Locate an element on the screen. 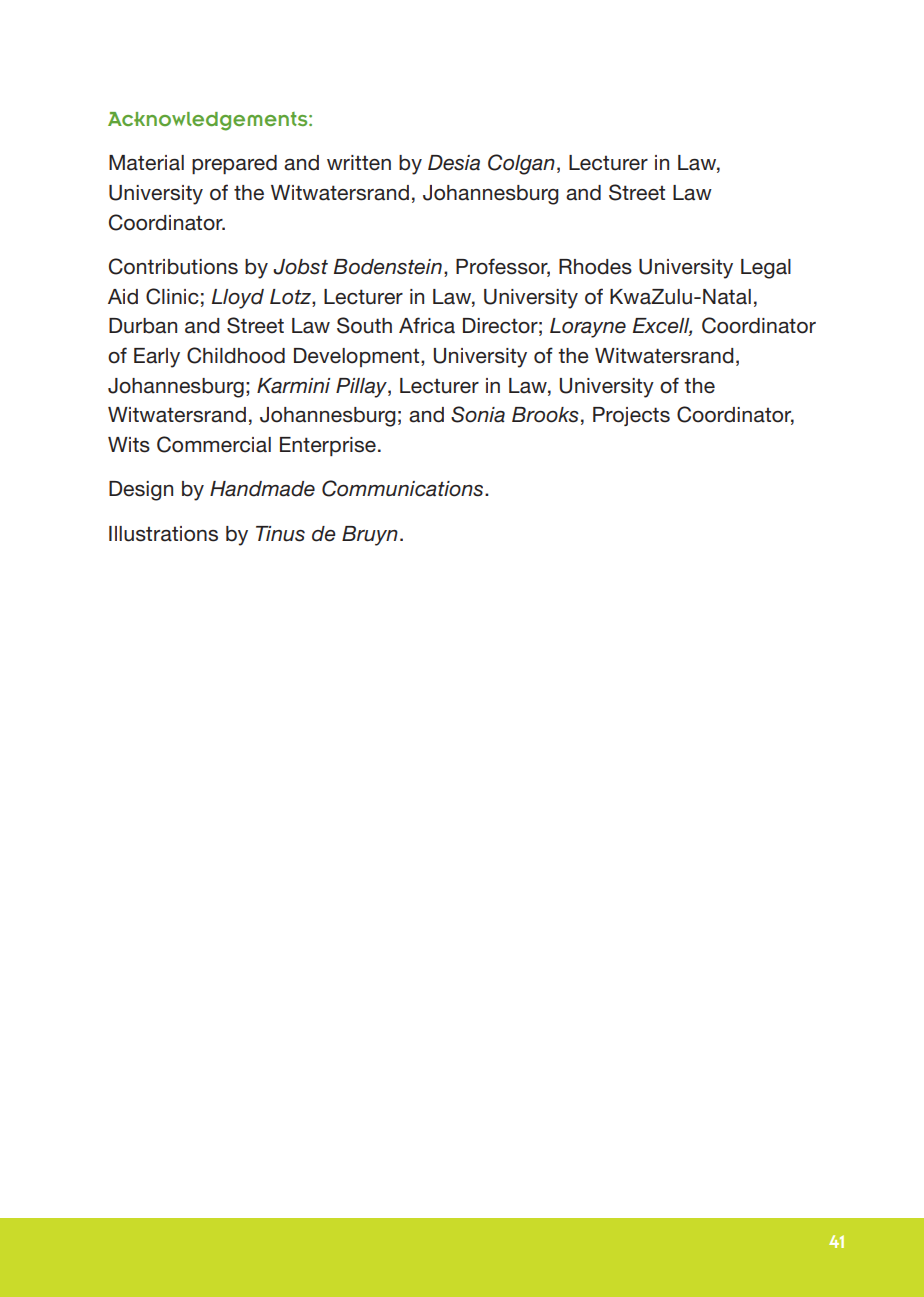 This screenshot has width=924, height=1297. Clinic is located at coordinates (172, 296).
